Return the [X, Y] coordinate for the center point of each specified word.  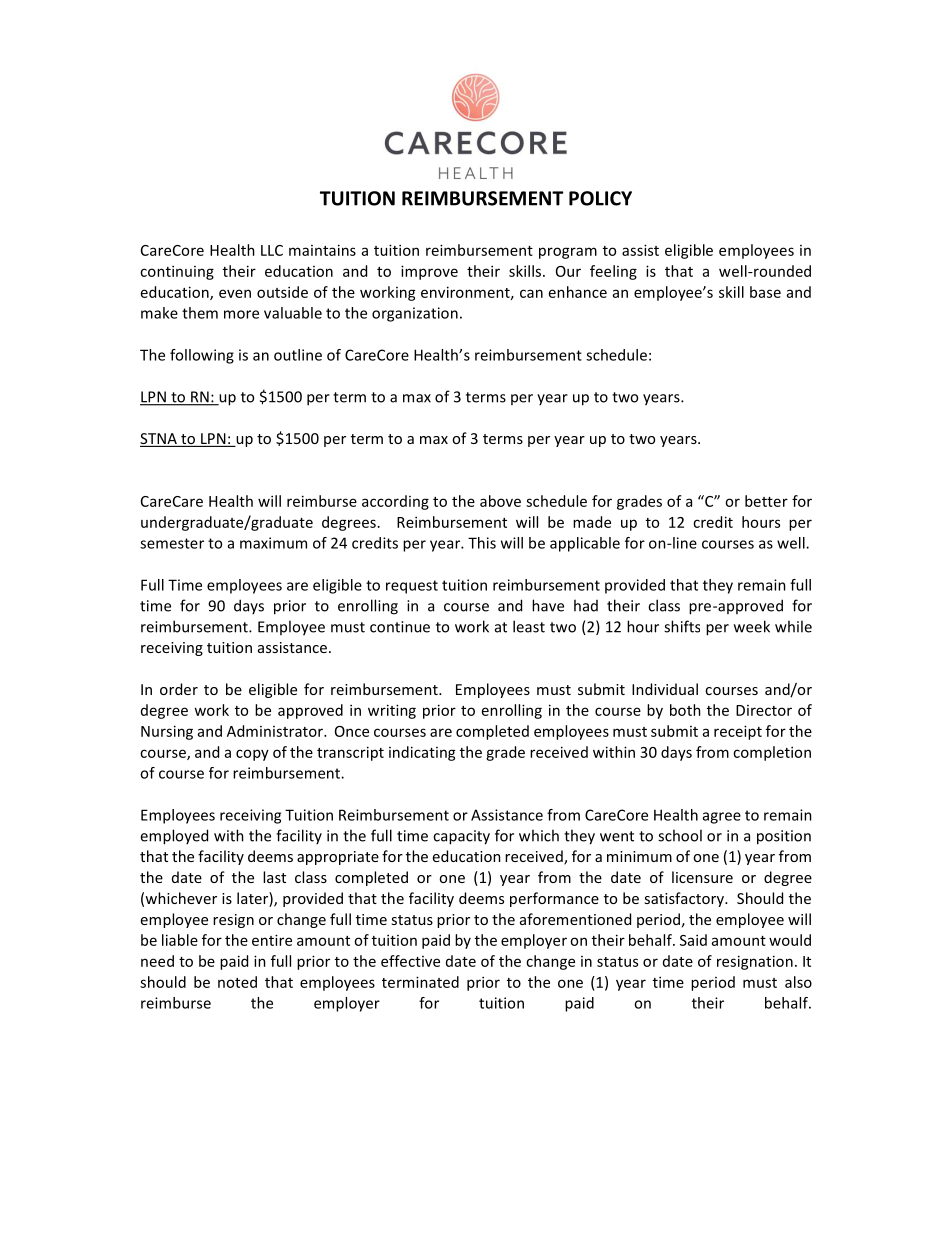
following [202, 356]
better [766, 501]
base [765, 292]
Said [693, 940]
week [752, 626]
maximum [273, 543]
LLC [272, 250]
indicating [422, 753]
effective [410, 961]
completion [772, 753]
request [412, 587]
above [500, 501]
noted [237, 982]
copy [252, 755]
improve [429, 272]
